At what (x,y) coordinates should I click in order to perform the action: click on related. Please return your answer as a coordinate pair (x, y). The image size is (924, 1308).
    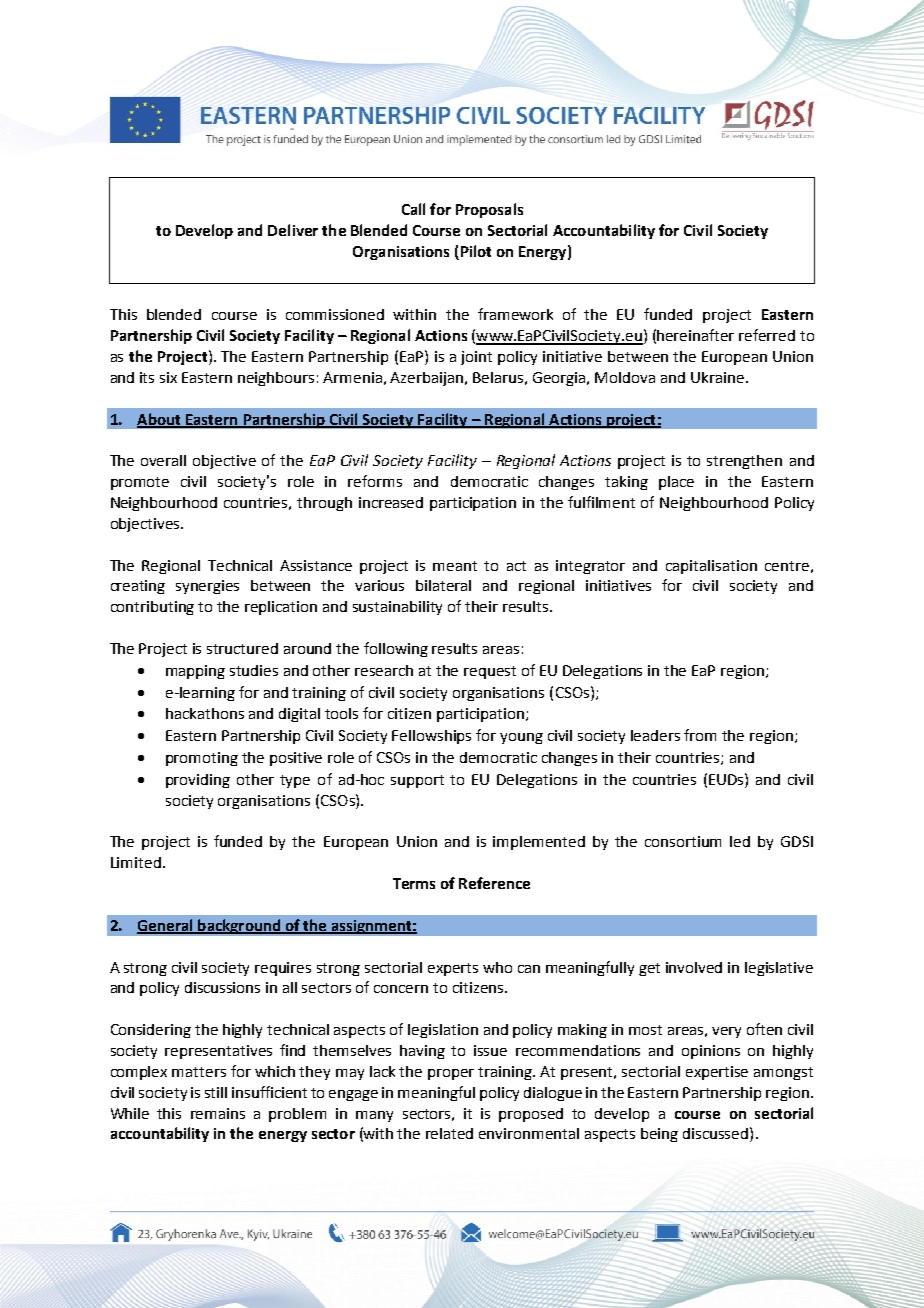
    Looking at the image, I should click on (449, 1133).
